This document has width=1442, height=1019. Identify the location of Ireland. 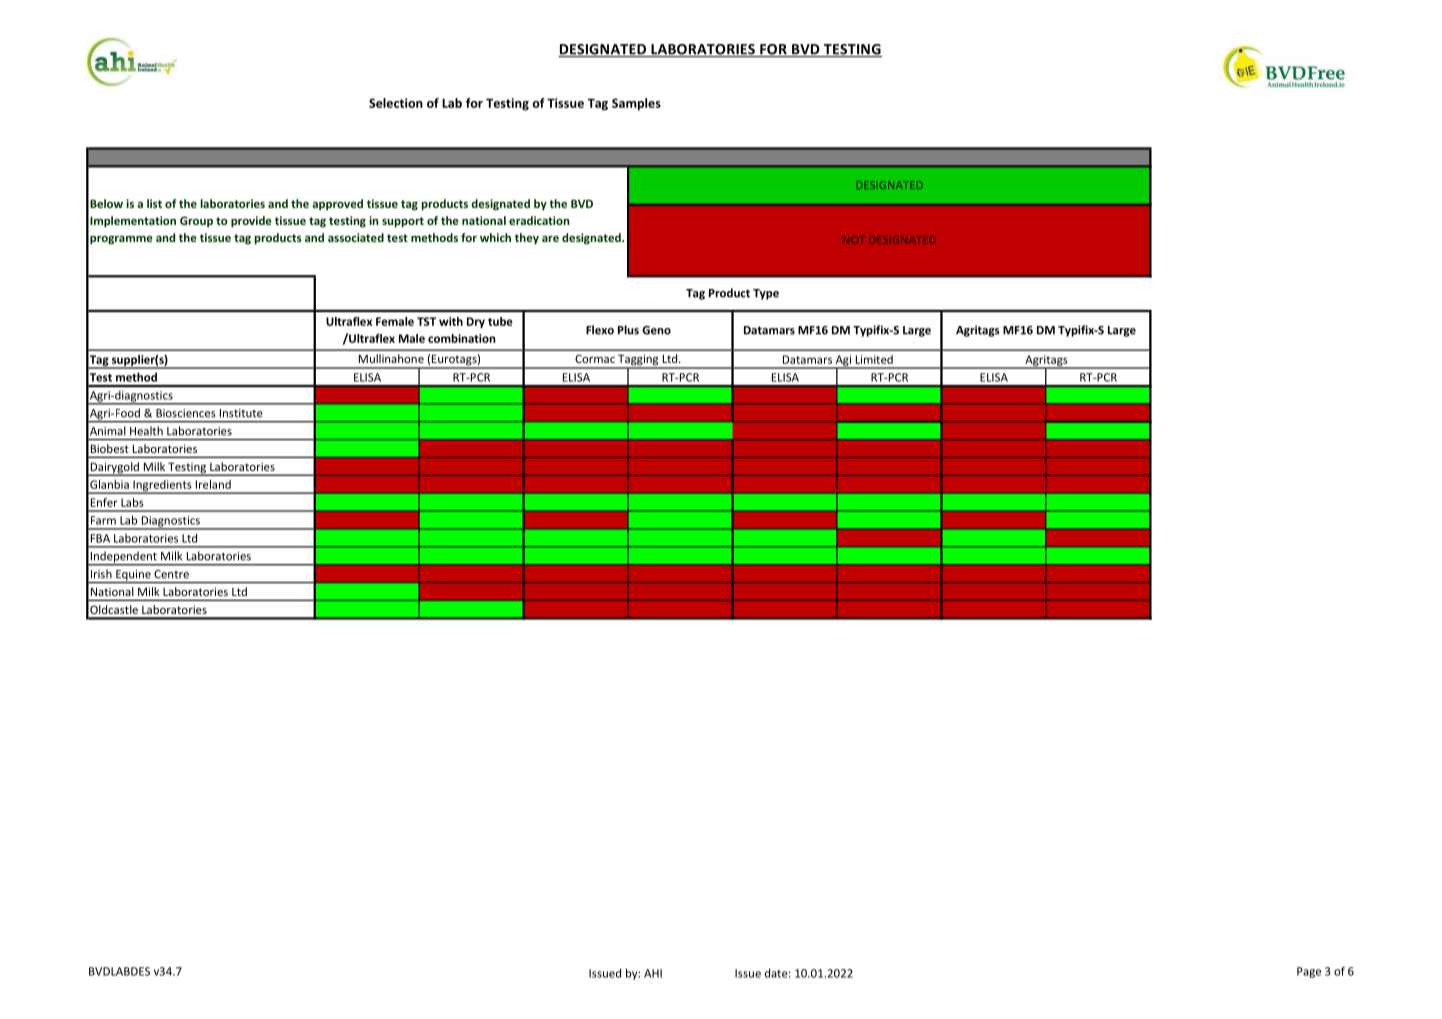
(213, 484).
